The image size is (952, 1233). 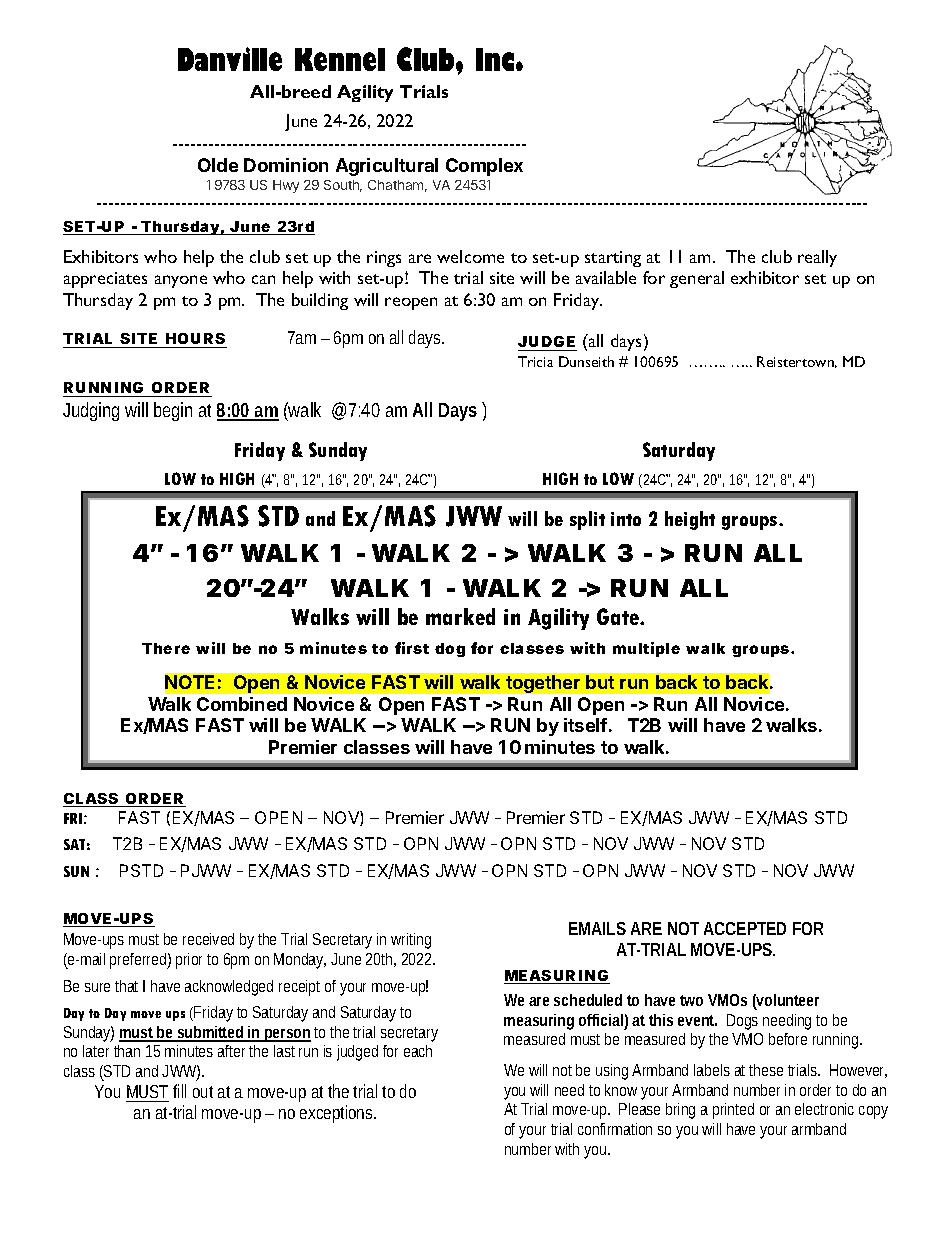 I want to click on marked, so click(x=460, y=616).
